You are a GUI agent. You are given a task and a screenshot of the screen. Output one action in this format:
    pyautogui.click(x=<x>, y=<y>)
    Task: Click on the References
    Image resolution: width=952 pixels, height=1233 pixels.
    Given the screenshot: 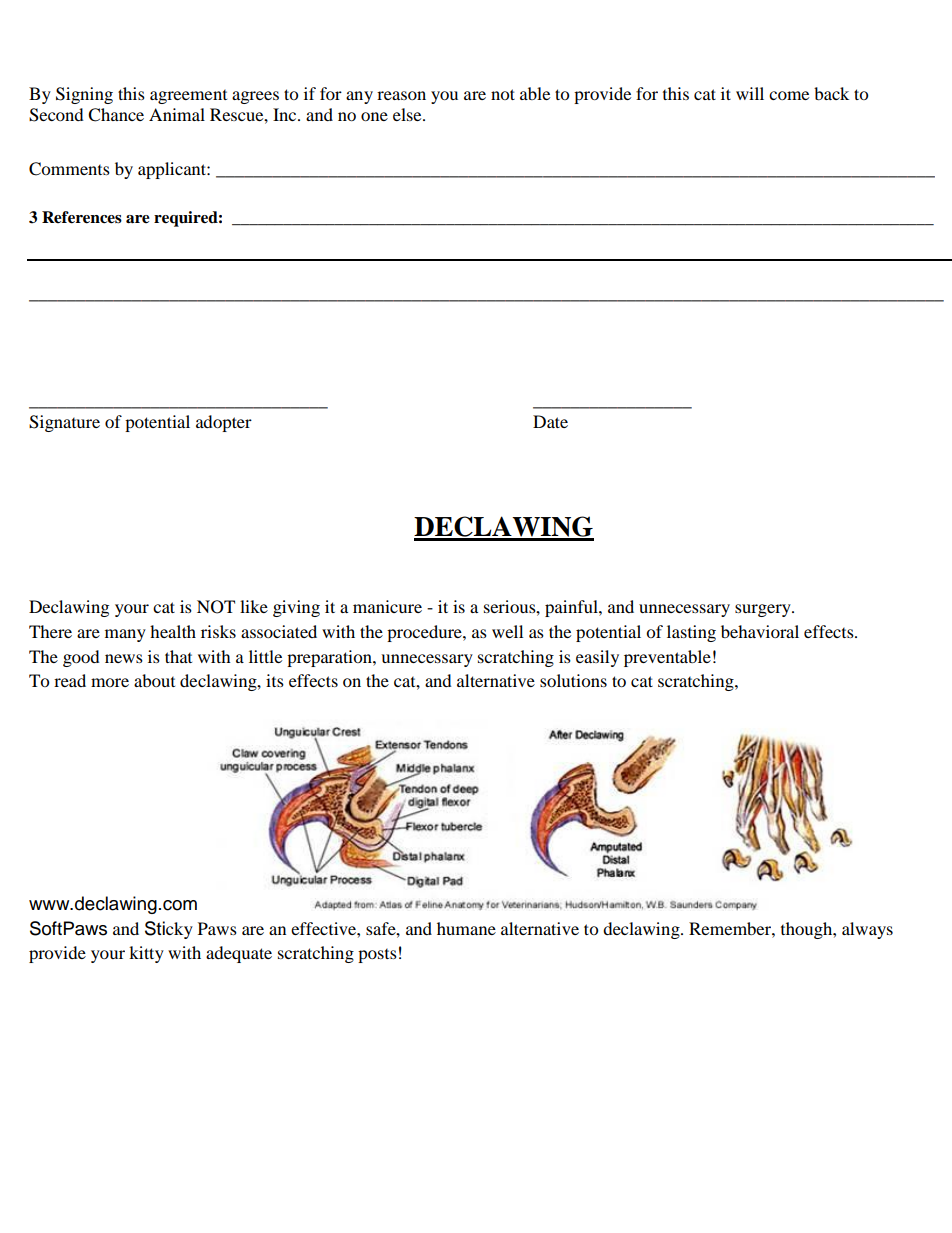 What is the action you would take?
    pyautogui.click(x=82, y=217)
